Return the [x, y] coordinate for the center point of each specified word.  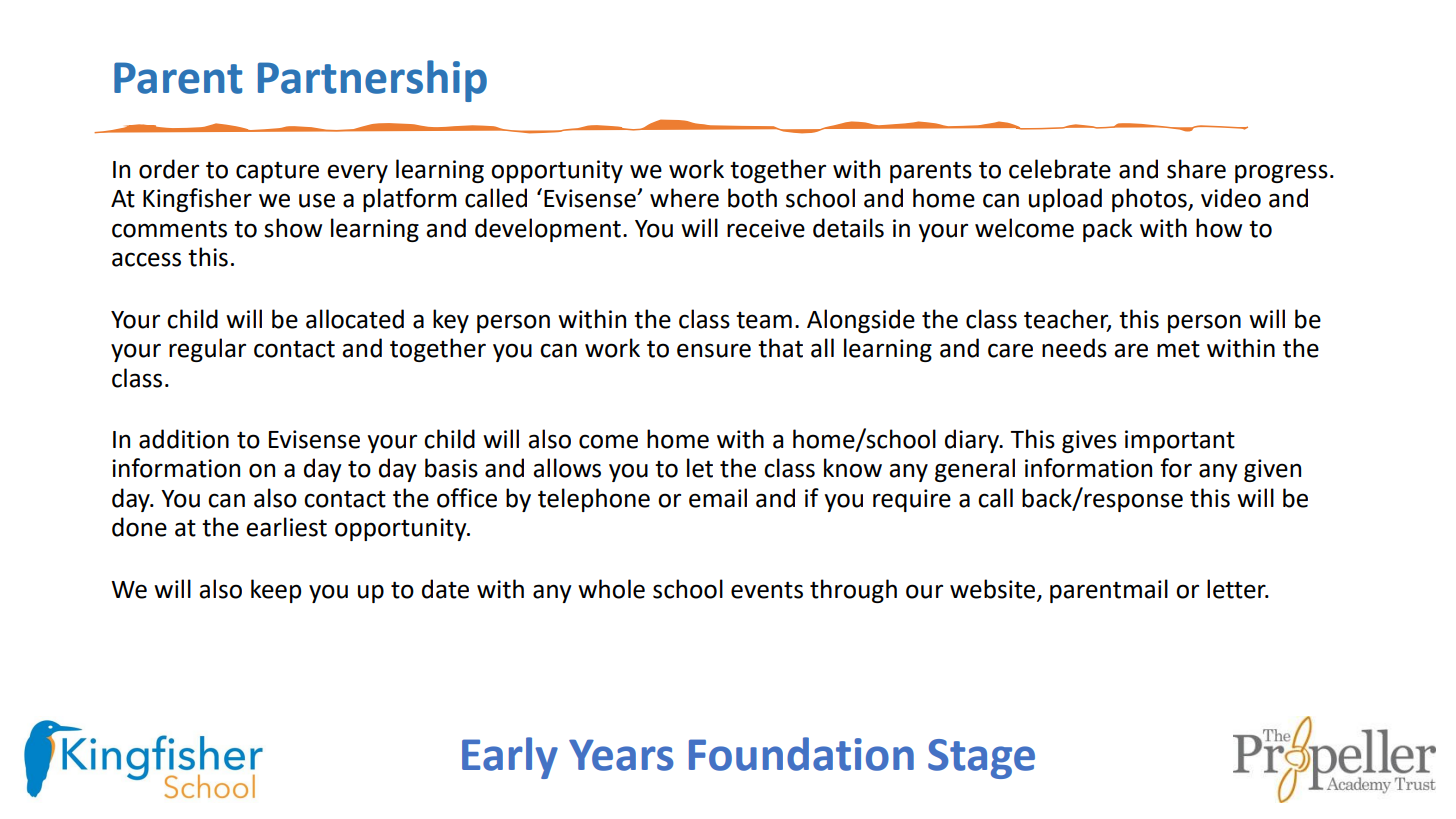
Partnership [372, 81]
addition [184, 439]
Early [510, 758]
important [1180, 441]
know [853, 468]
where [684, 198]
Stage [981, 759]
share [1196, 169]
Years [621, 755]
